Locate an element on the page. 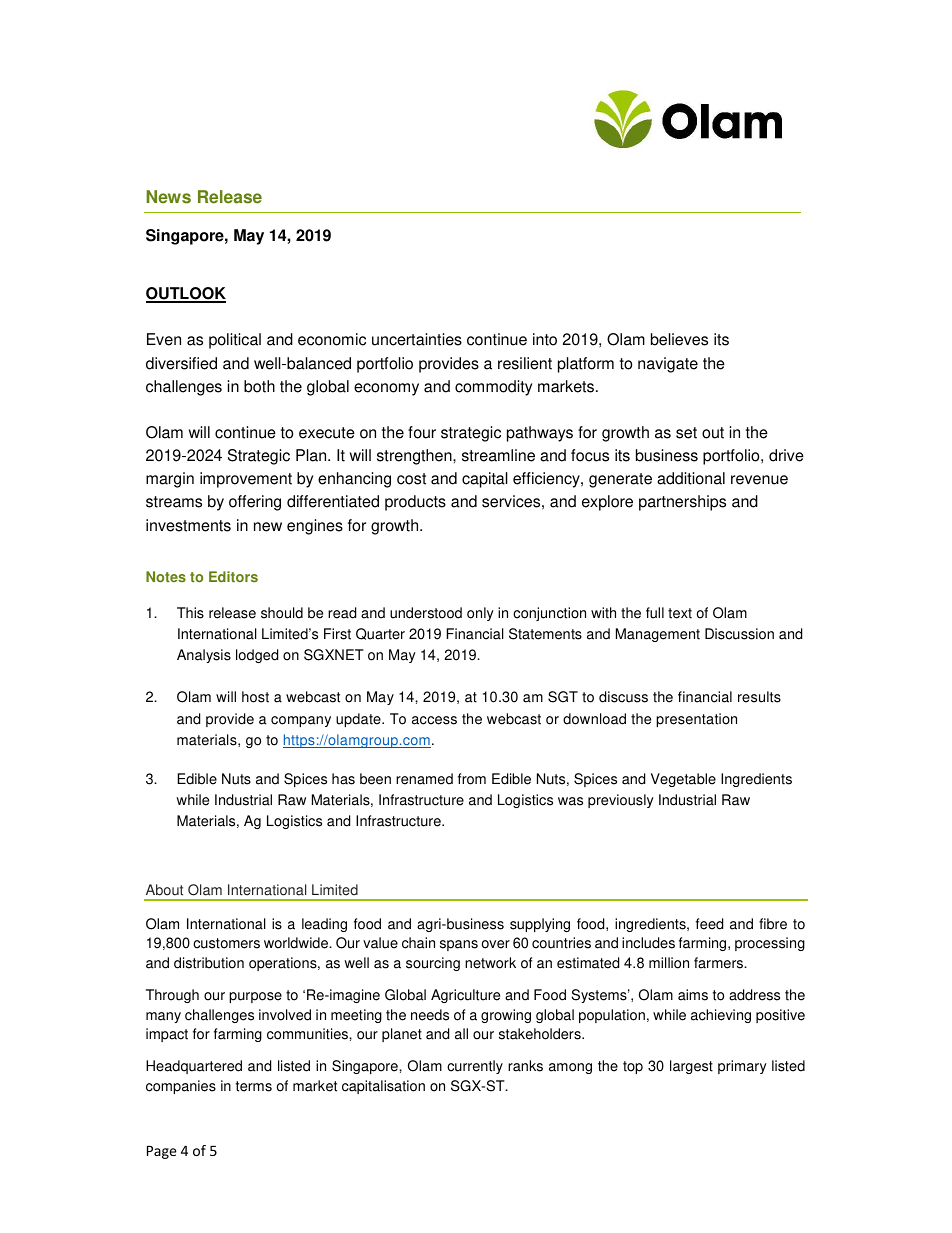 The height and width of the document is (1233, 952). Vegetable is located at coordinates (683, 780).
